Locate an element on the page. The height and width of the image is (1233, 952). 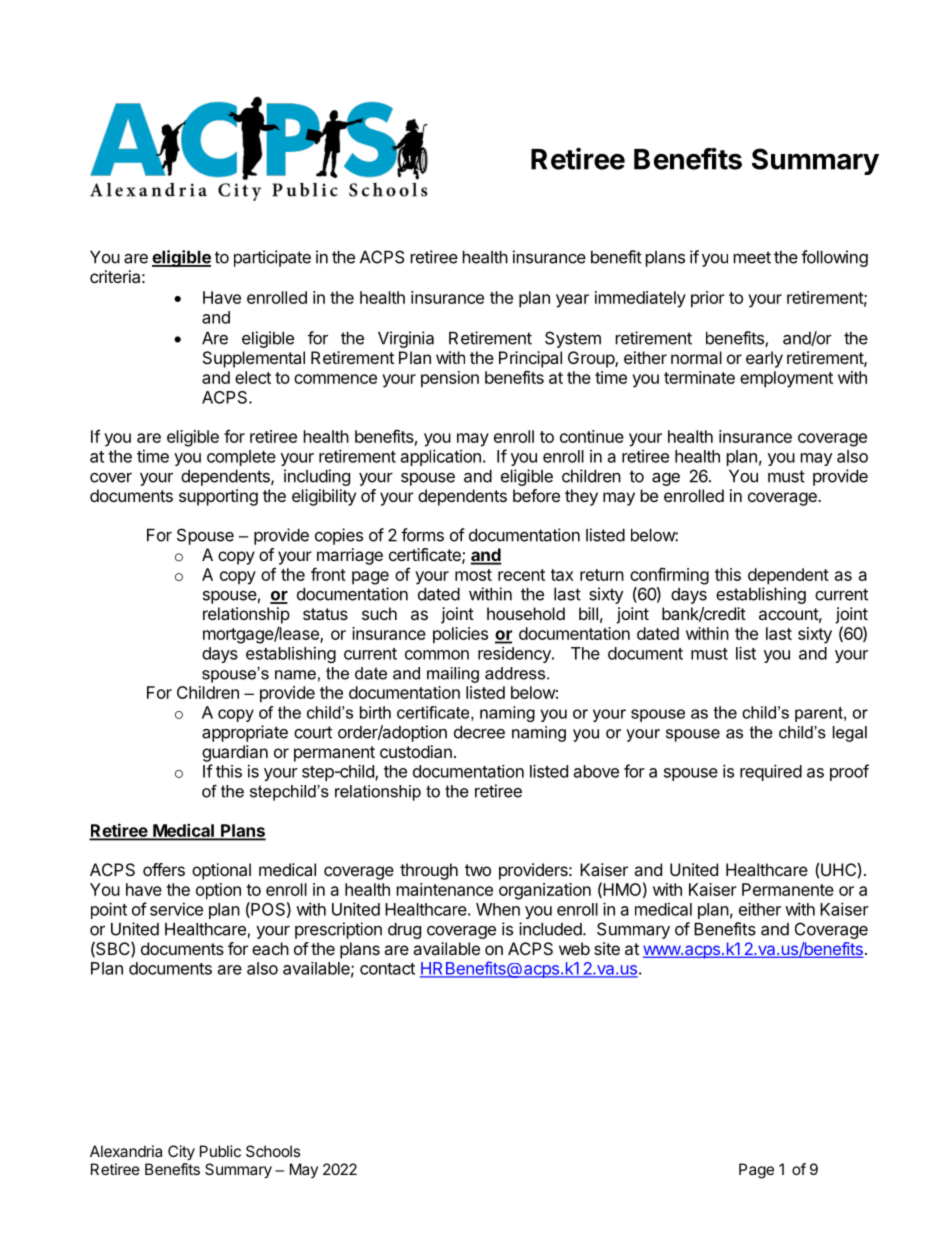
Schools is located at coordinates (273, 1151).
